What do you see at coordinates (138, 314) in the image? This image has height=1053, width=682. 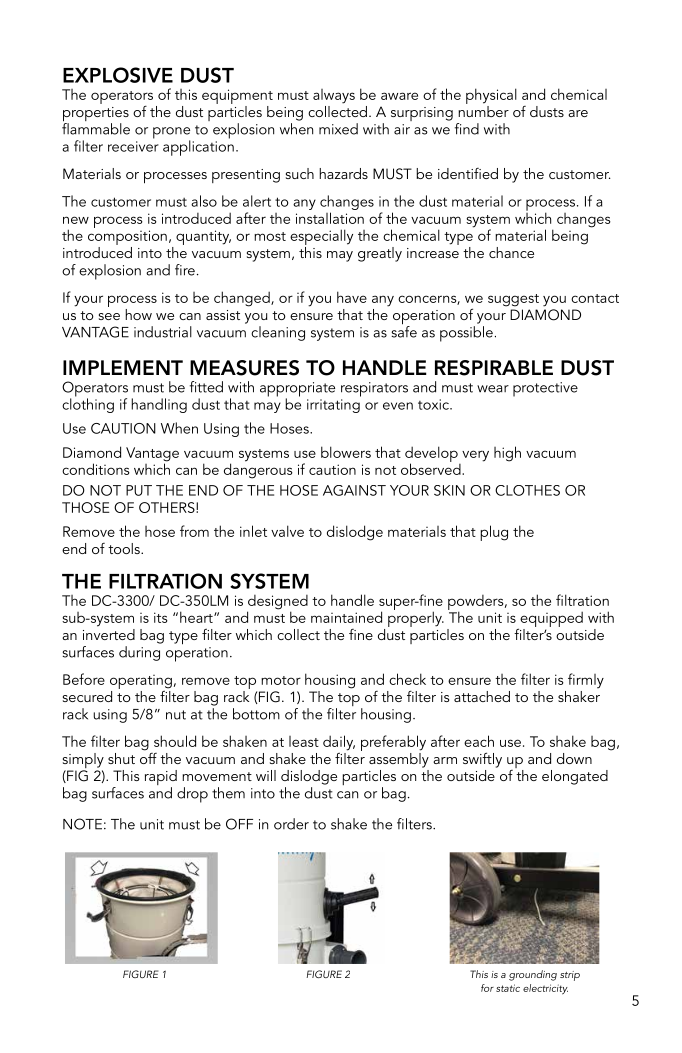 I see `how` at bounding box center [138, 314].
